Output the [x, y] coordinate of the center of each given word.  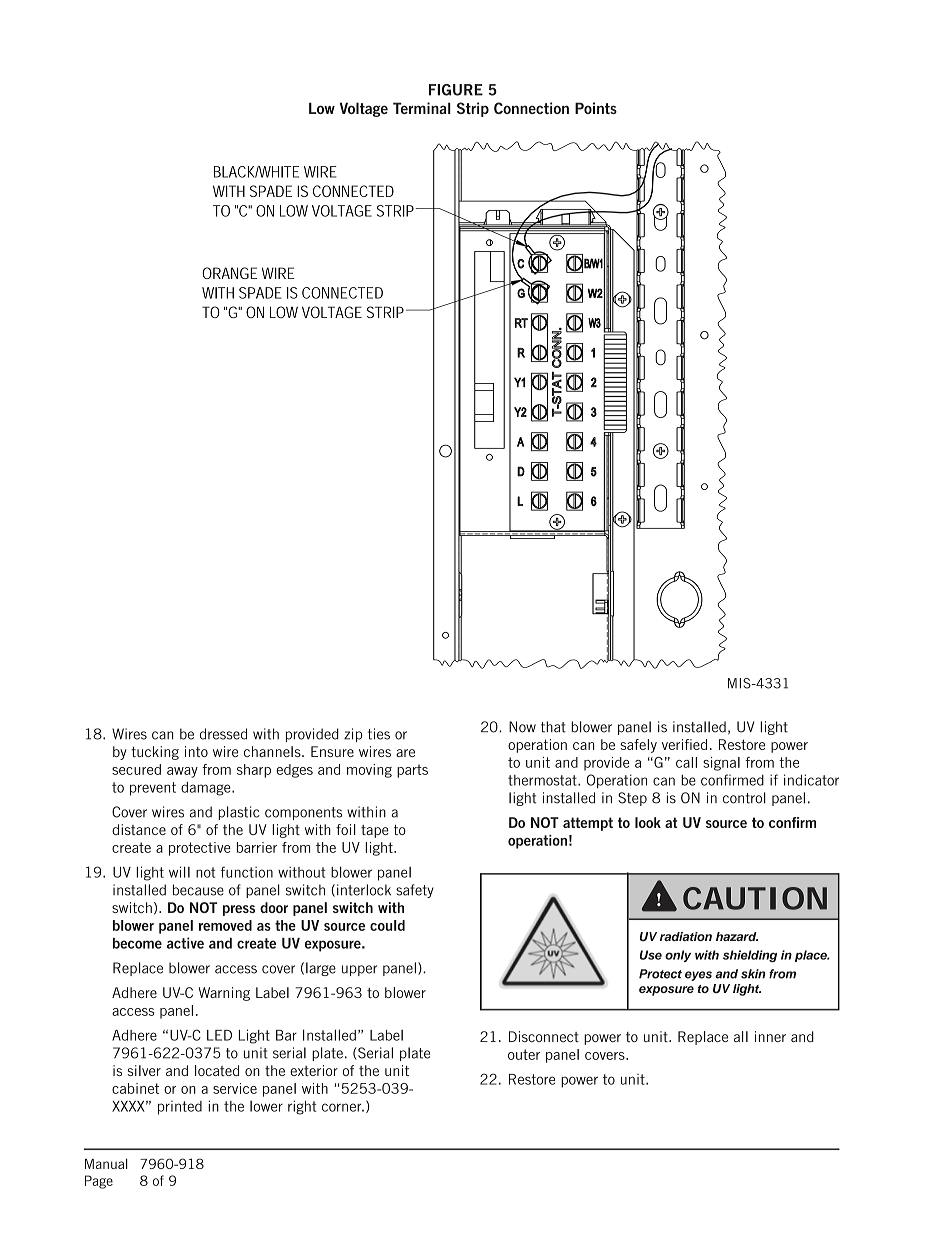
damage [207, 789]
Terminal [422, 108]
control [744, 798]
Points [596, 108]
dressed [223, 734]
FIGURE [456, 90]
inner [770, 1036]
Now [522, 727]
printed [180, 1108]
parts [412, 771]
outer [524, 1054]
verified [684, 744]
